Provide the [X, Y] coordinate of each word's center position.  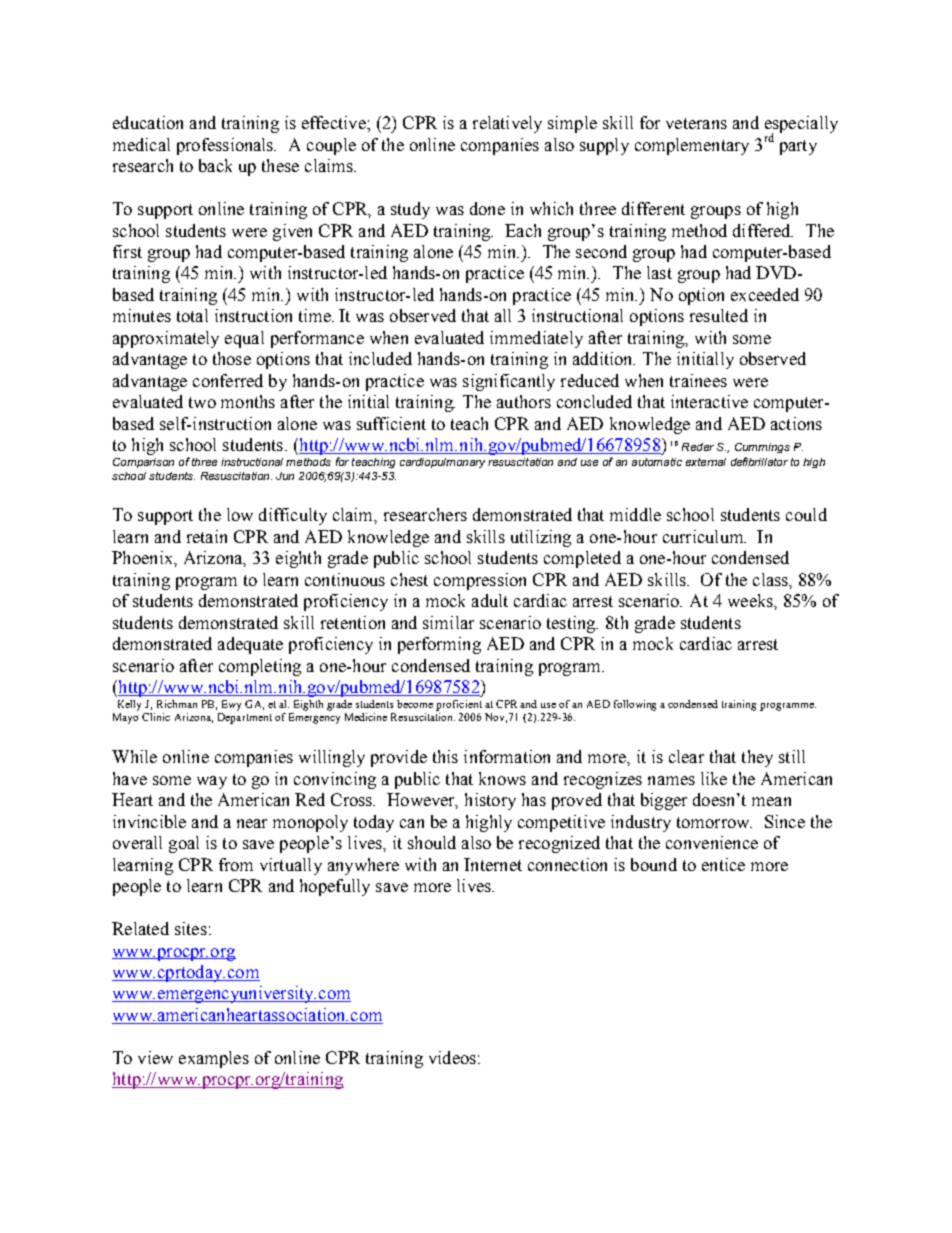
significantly [509, 382]
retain [207, 536]
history [490, 801]
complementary [692, 146]
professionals [226, 146]
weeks [751, 600]
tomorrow [714, 822]
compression [480, 581]
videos [452, 1057]
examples [214, 1059]
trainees [698, 380]
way [212, 782]
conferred [228, 380]
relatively [507, 124]
